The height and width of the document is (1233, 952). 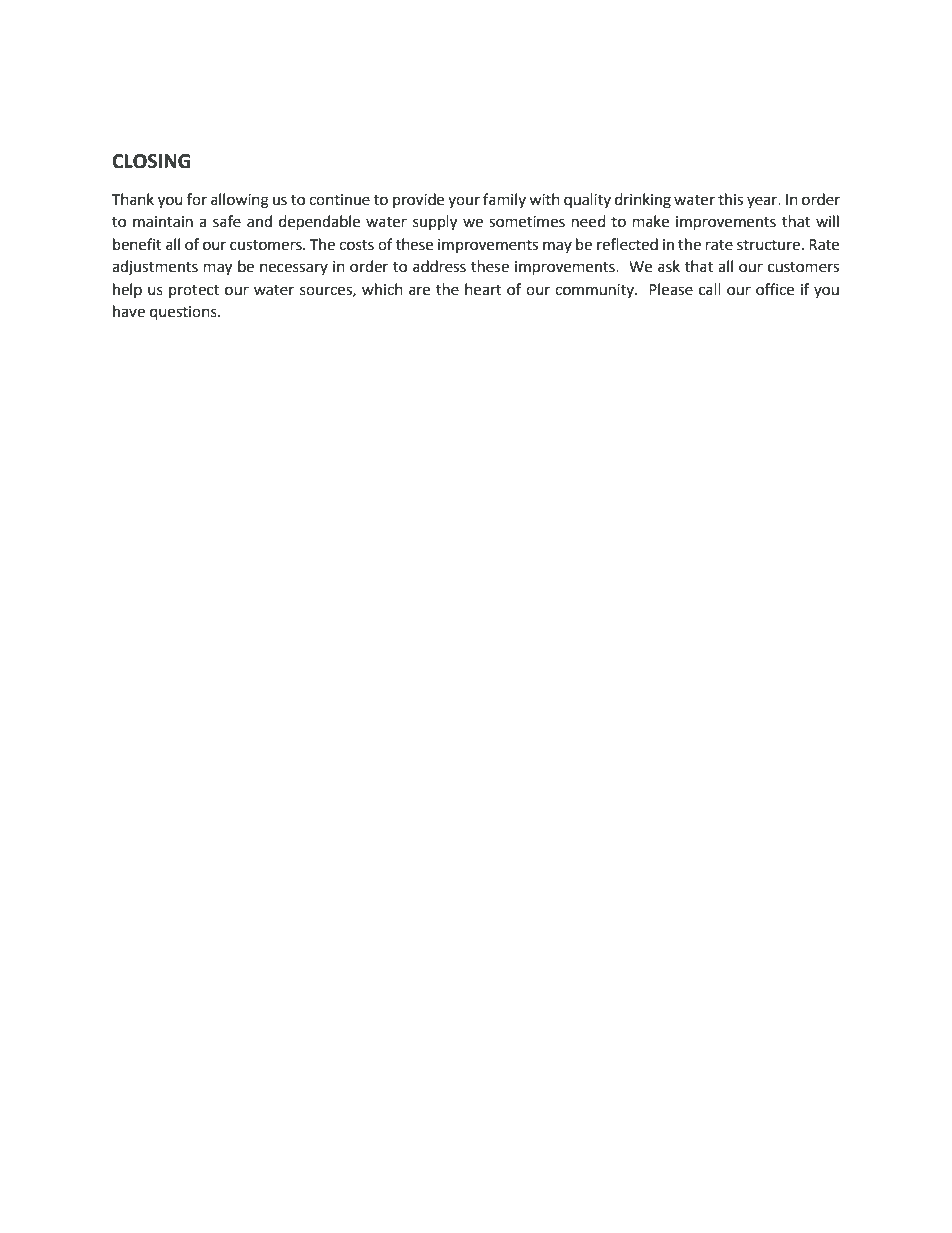 I want to click on protect, so click(x=194, y=291).
